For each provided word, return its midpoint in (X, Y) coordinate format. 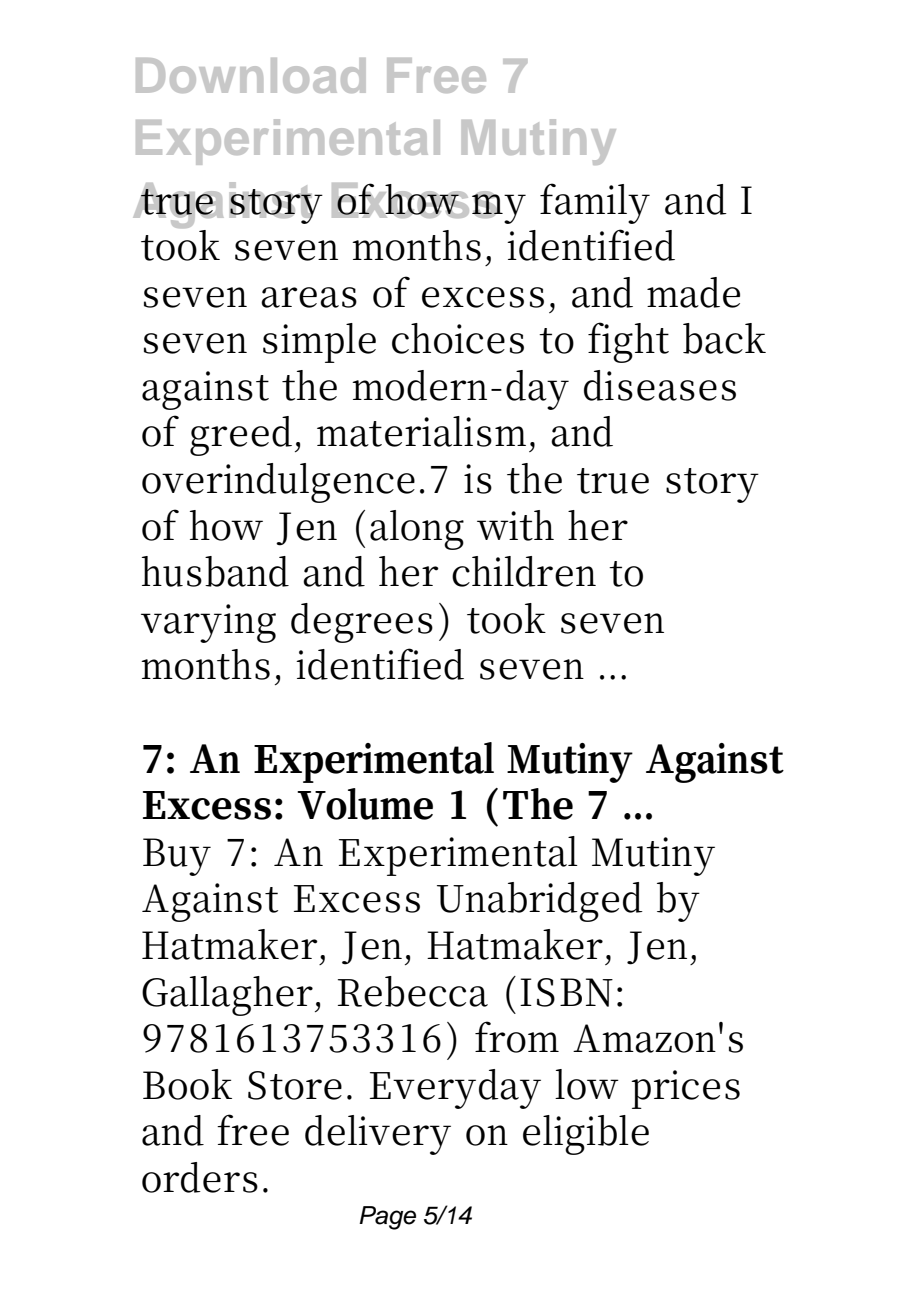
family (595, 203)
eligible (586, 1135)
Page (387, 1218)
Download (251, 75)
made (693, 292)
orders (200, 1177)
